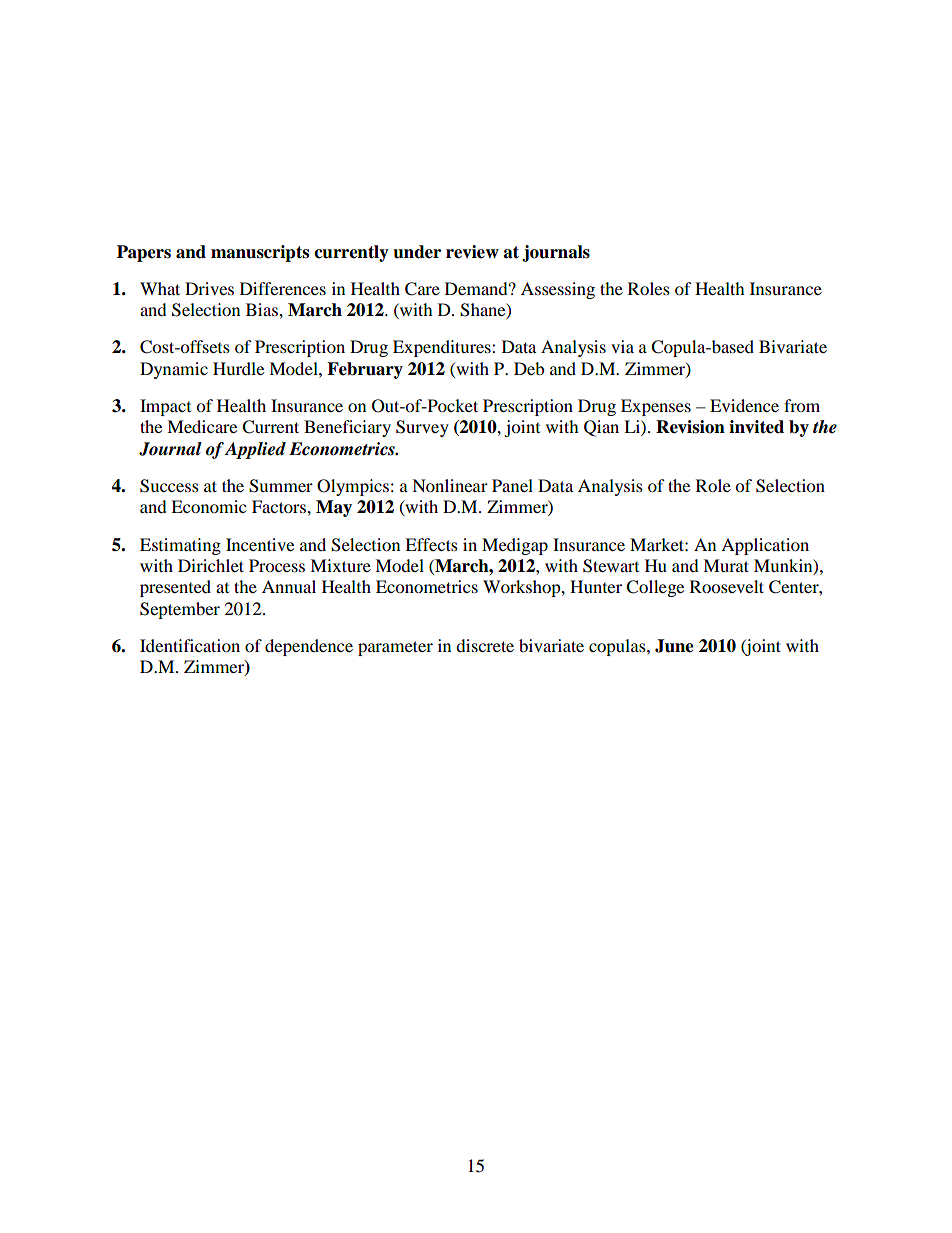 This page has height=1233, width=952. Describe the element at coordinates (529, 368) in the page. I see `Deb` at that location.
